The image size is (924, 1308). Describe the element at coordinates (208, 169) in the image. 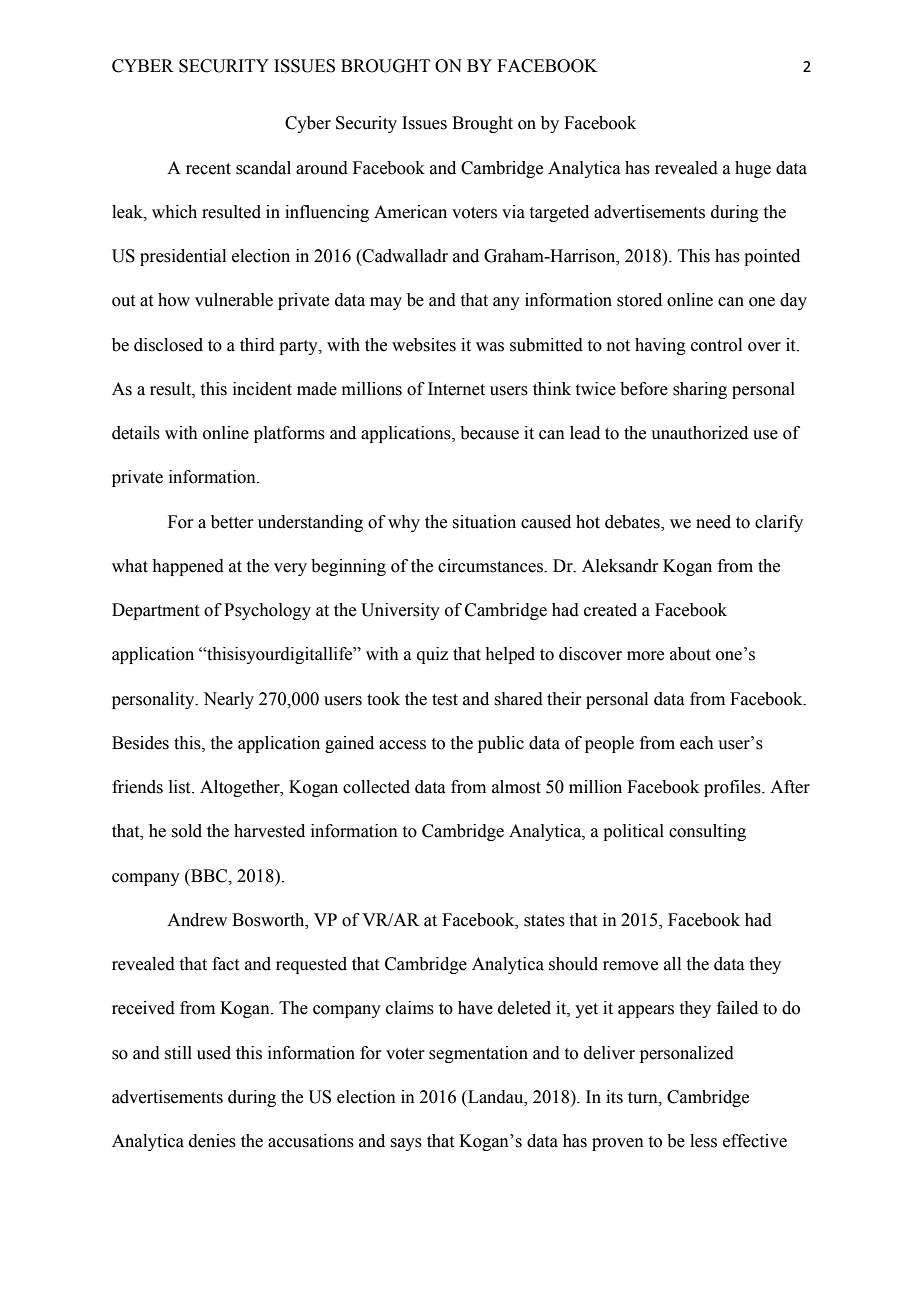

I see `recent` at that location.
